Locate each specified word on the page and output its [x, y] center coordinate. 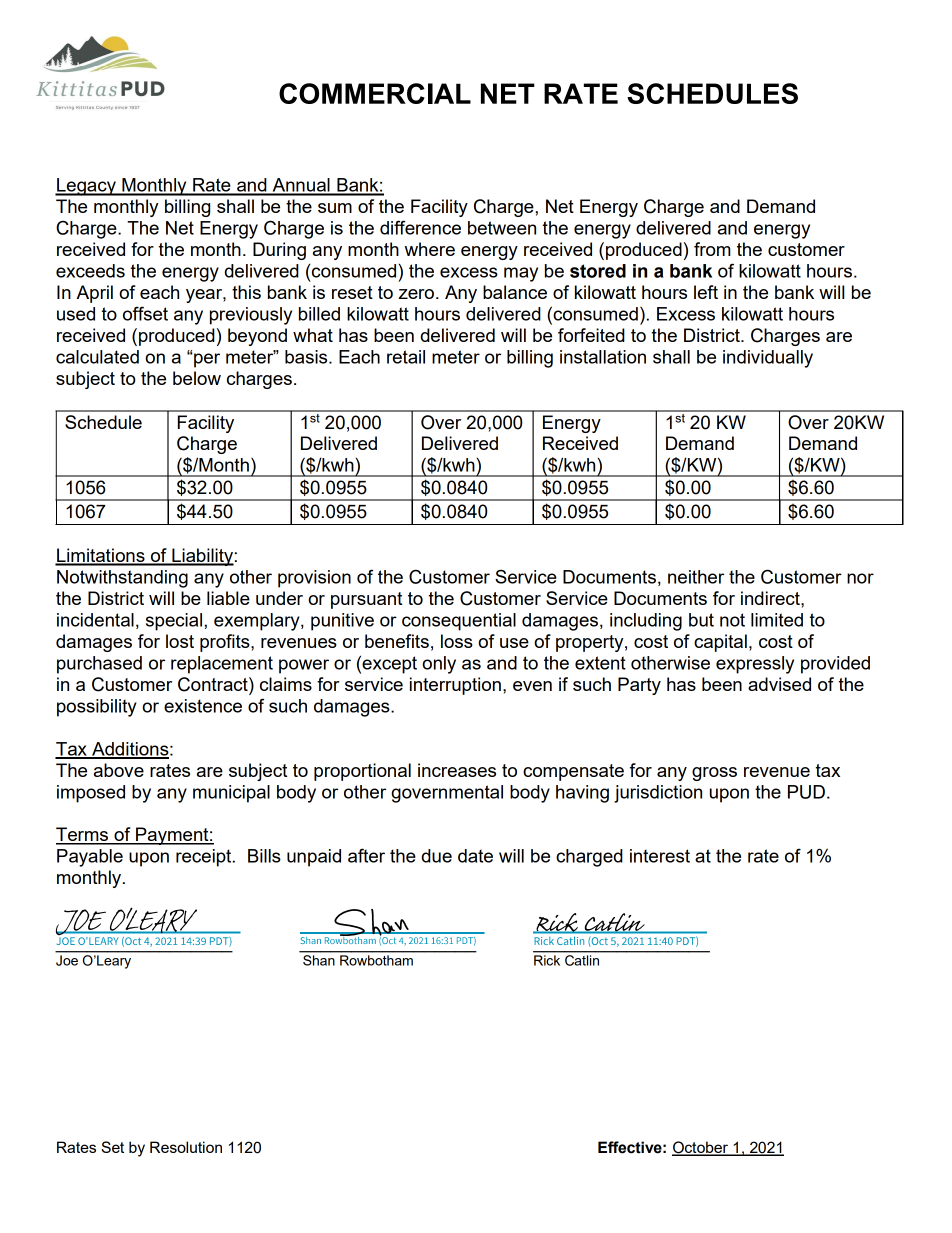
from [712, 249]
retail [406, 357]
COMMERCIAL [375, 93]
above [119, 770]
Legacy [86, 187]
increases [457, 770]
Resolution [186, 1147]
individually [768, 359]
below [197, 378]
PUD [806, 792]
